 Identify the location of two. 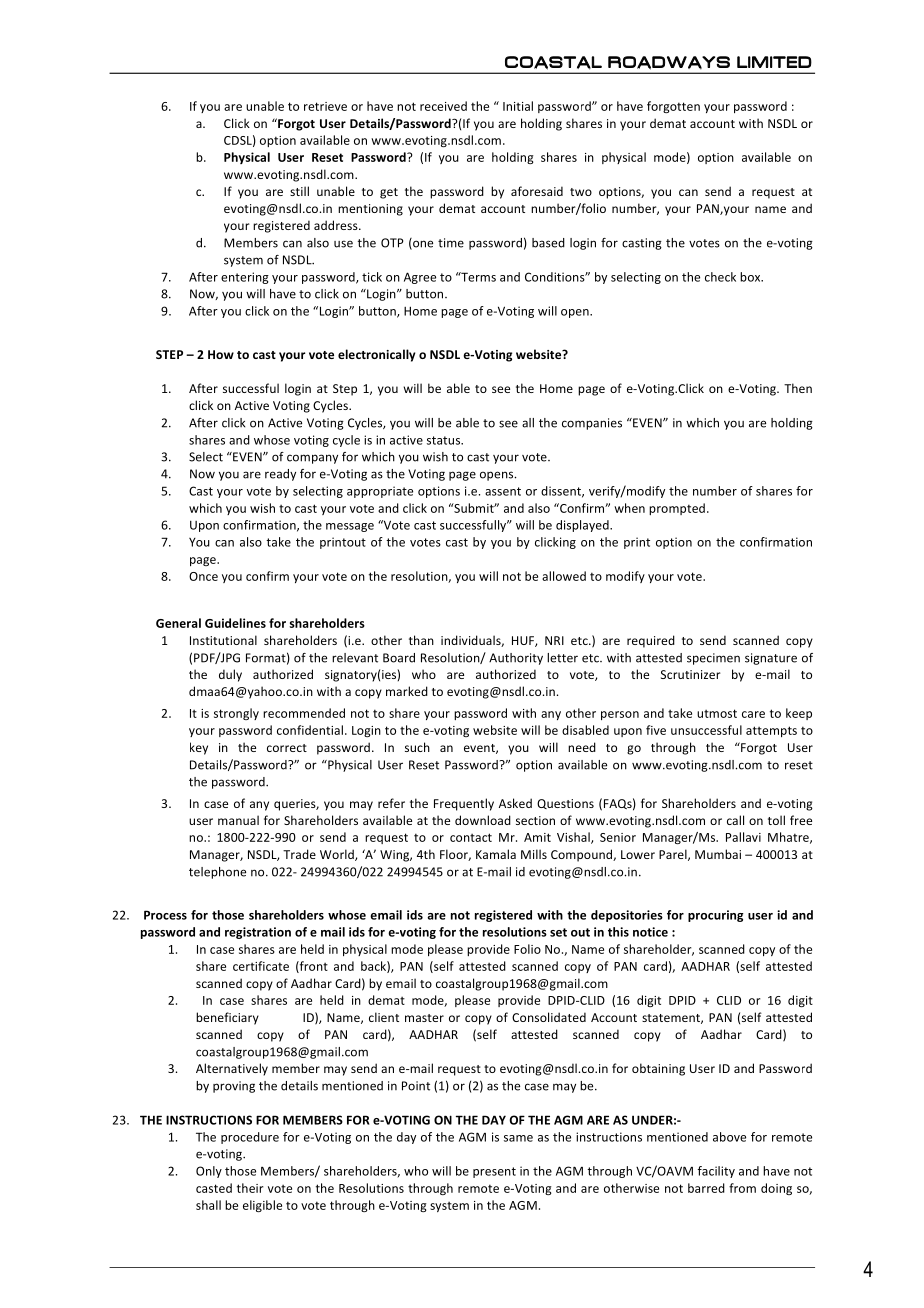
(581, 192).
